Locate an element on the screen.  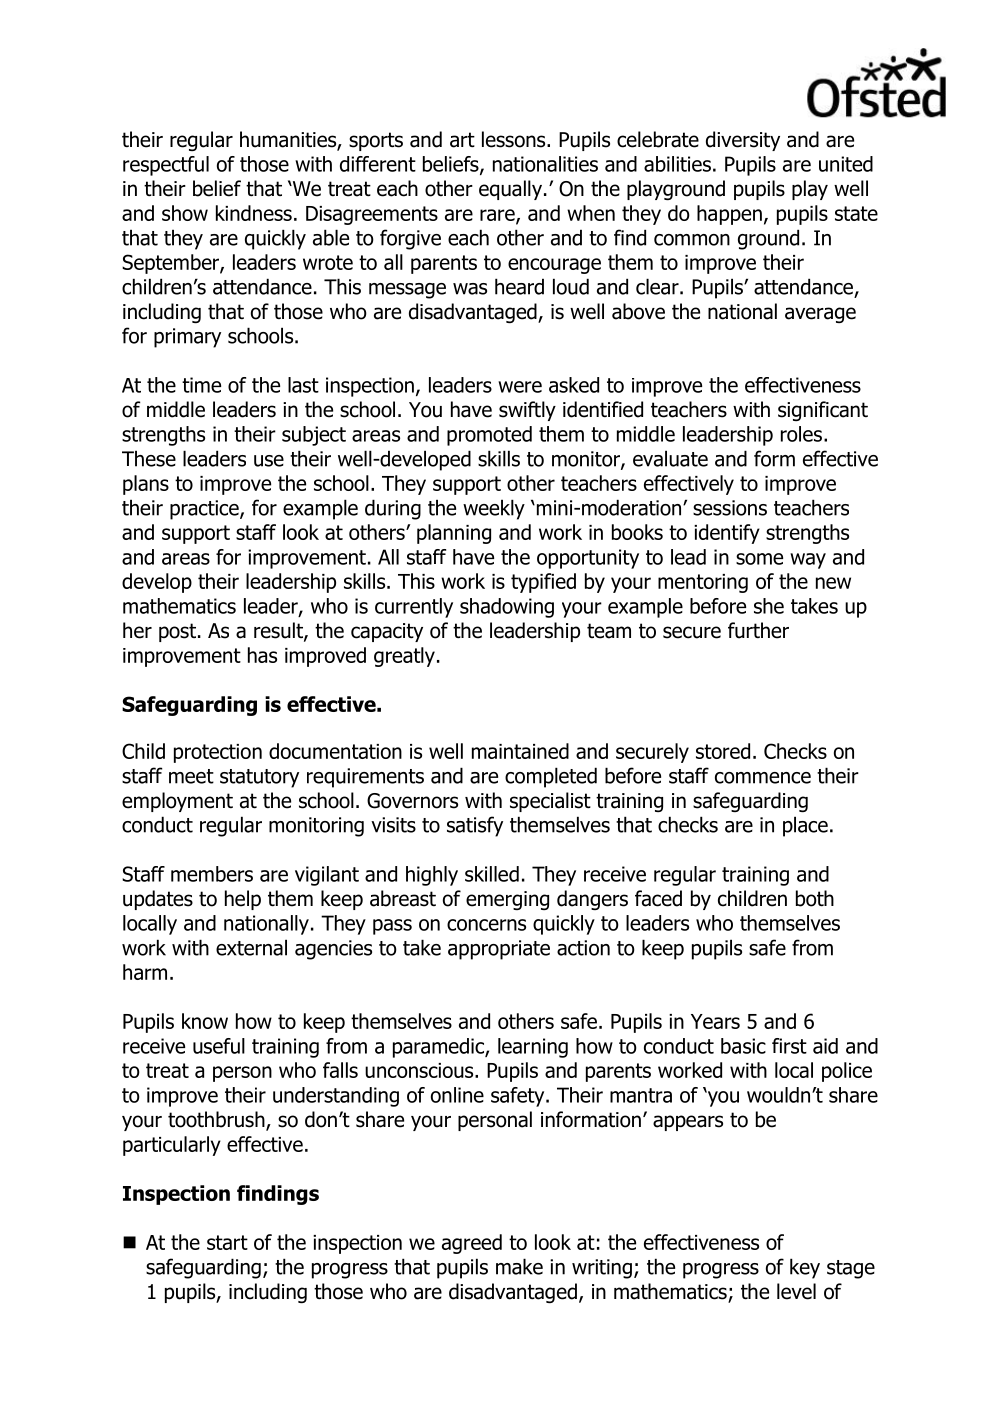
appropriate is located at coordinates (499, 950).
